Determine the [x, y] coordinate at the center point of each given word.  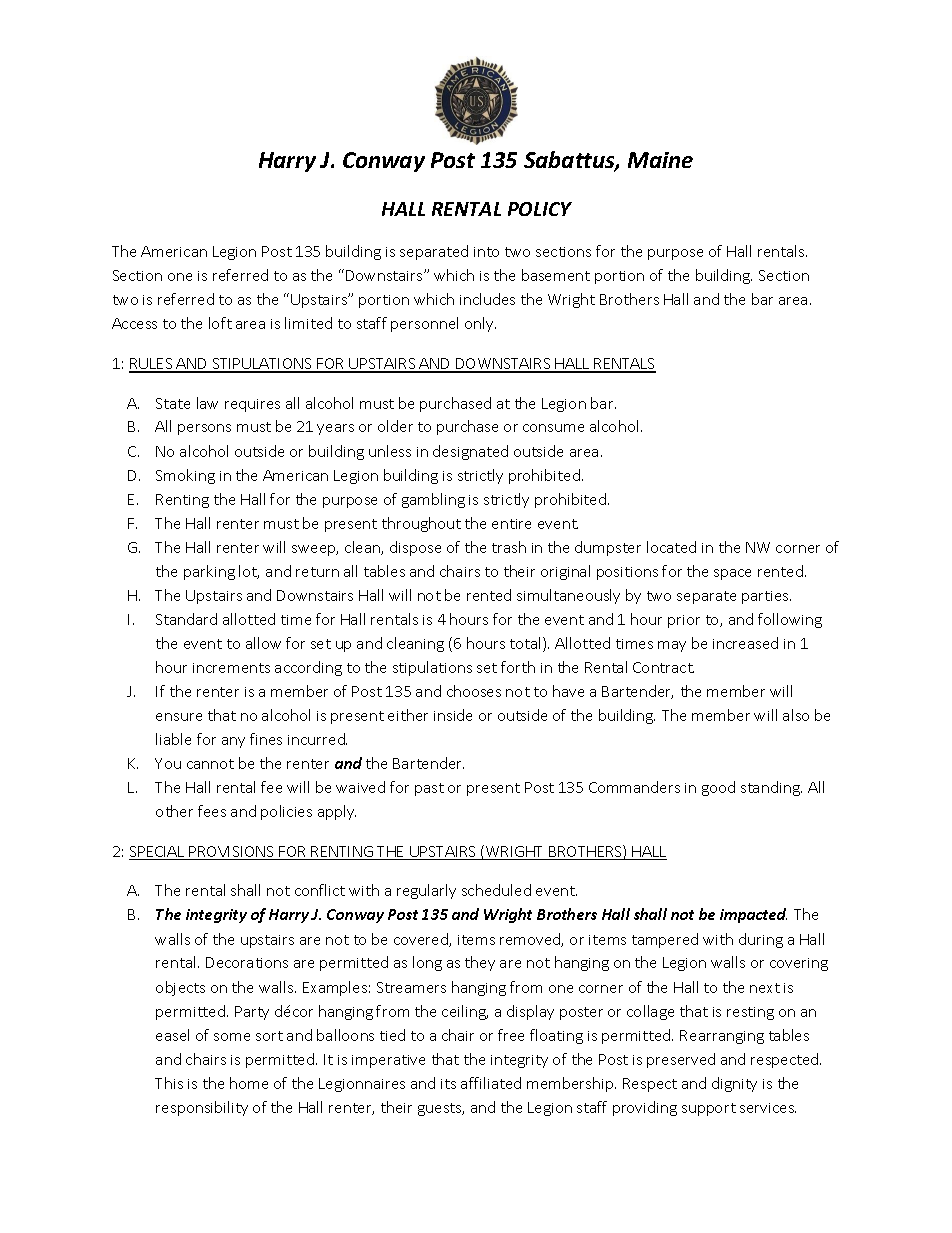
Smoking [185, 476]
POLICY [540, 209]
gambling [433, 500]
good [718, 788]
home [249, 1083]
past [429, 789]
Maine [660, 160]
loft [220, 323]
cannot [210, 764]
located [671, 547]
